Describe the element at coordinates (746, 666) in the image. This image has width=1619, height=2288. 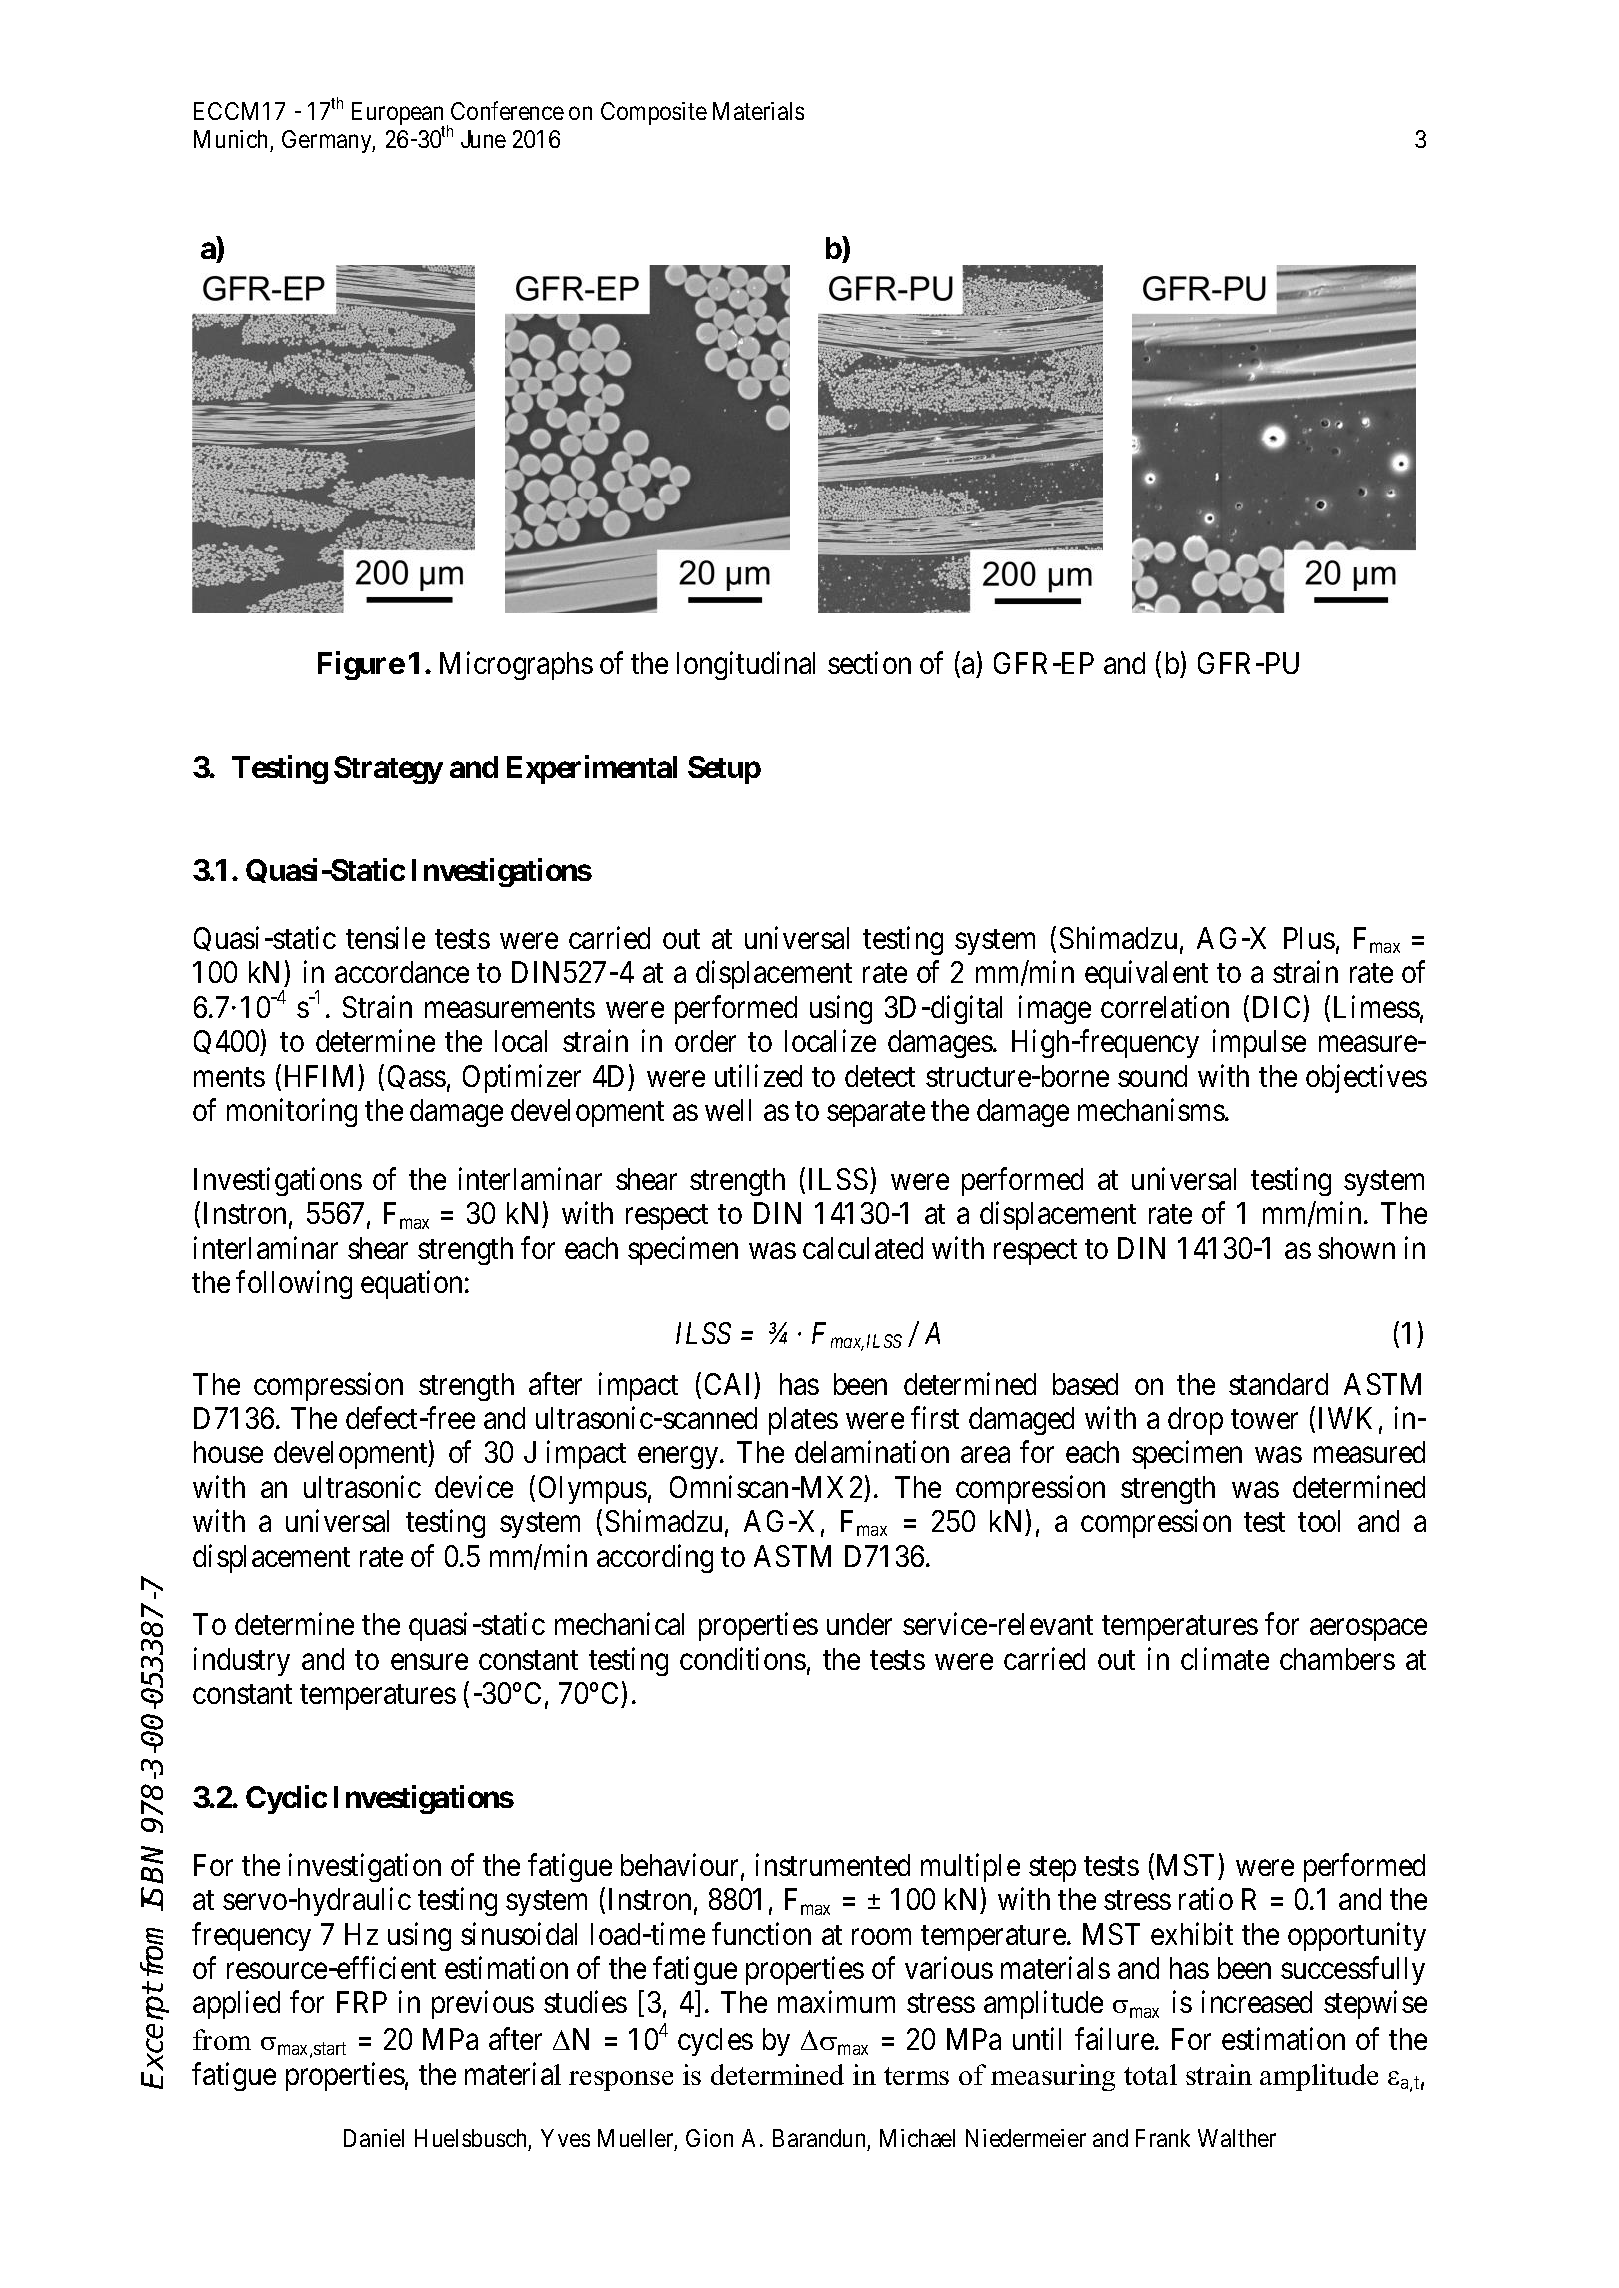
I see `longitudinal` at that location.
